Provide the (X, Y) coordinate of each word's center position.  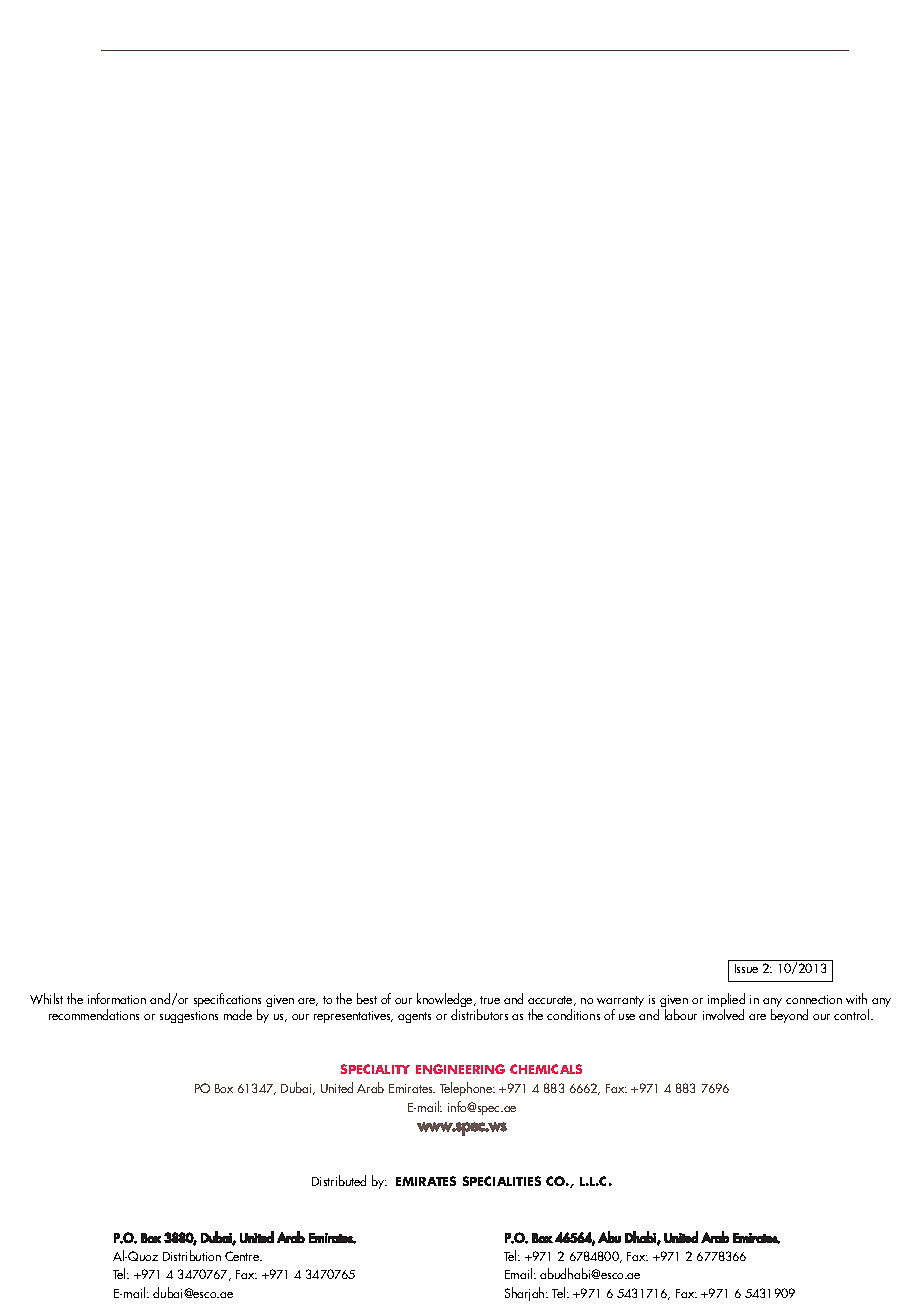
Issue (746, 968)
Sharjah (526, 1294)
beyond (789, 1016)
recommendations (94, 1014)
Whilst (46, 998)
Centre (243, 1256)
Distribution (192, 1255)
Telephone (467, 1089)
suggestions (189, 1017)
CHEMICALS (546, 1069)
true (490, 1000)
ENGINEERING (460, 1069)
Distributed (339, 1180)
